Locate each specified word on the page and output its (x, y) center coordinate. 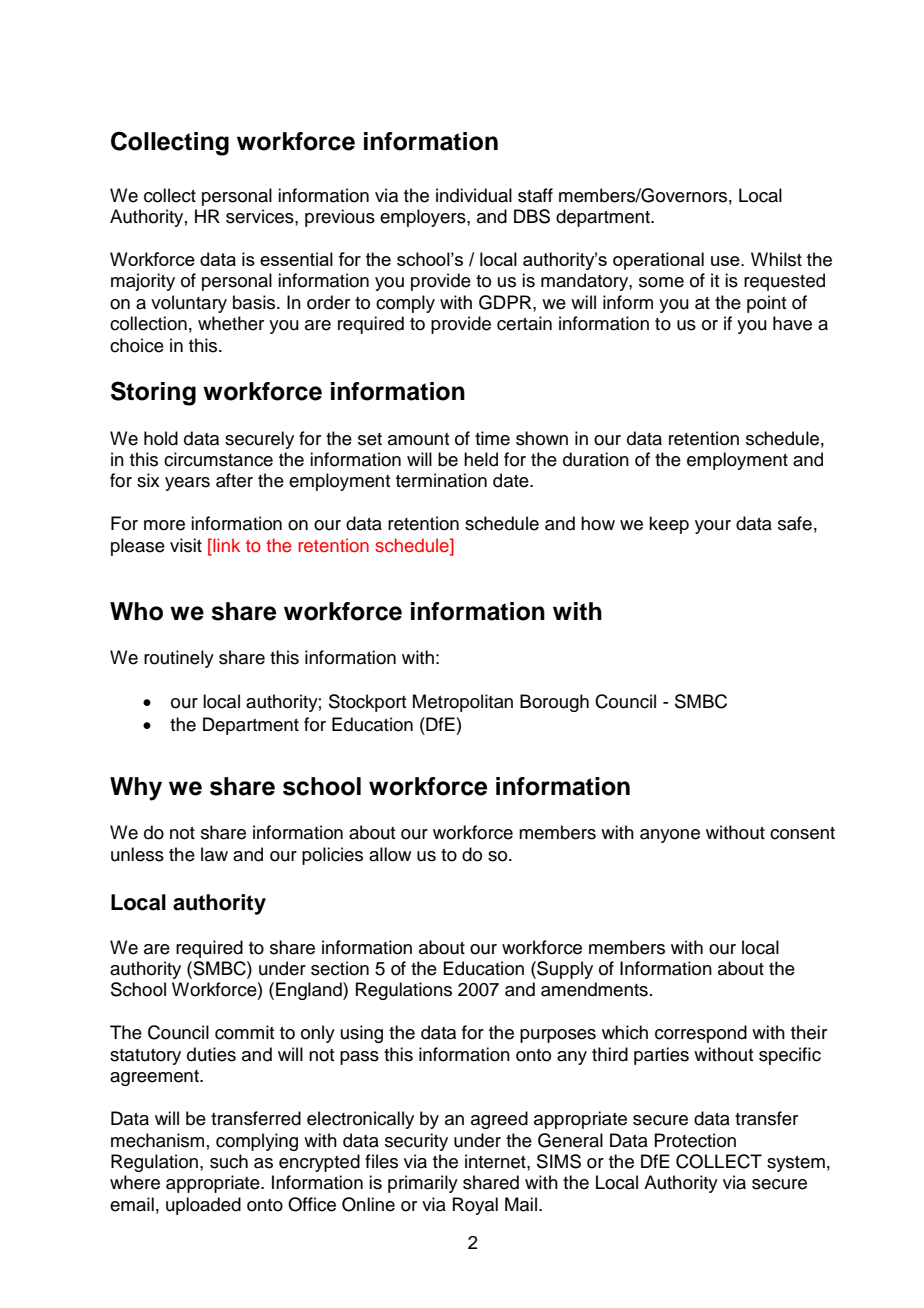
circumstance (218, 459)
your (713, 527)
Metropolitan (463, 703)
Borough (554, 703)
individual (474, 195)
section (340, 968)
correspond (701, 1034)
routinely (179, 659)
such (229, 1161)
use (726, 261)
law (214, 854)
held (481, 459)
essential (296, 259)
